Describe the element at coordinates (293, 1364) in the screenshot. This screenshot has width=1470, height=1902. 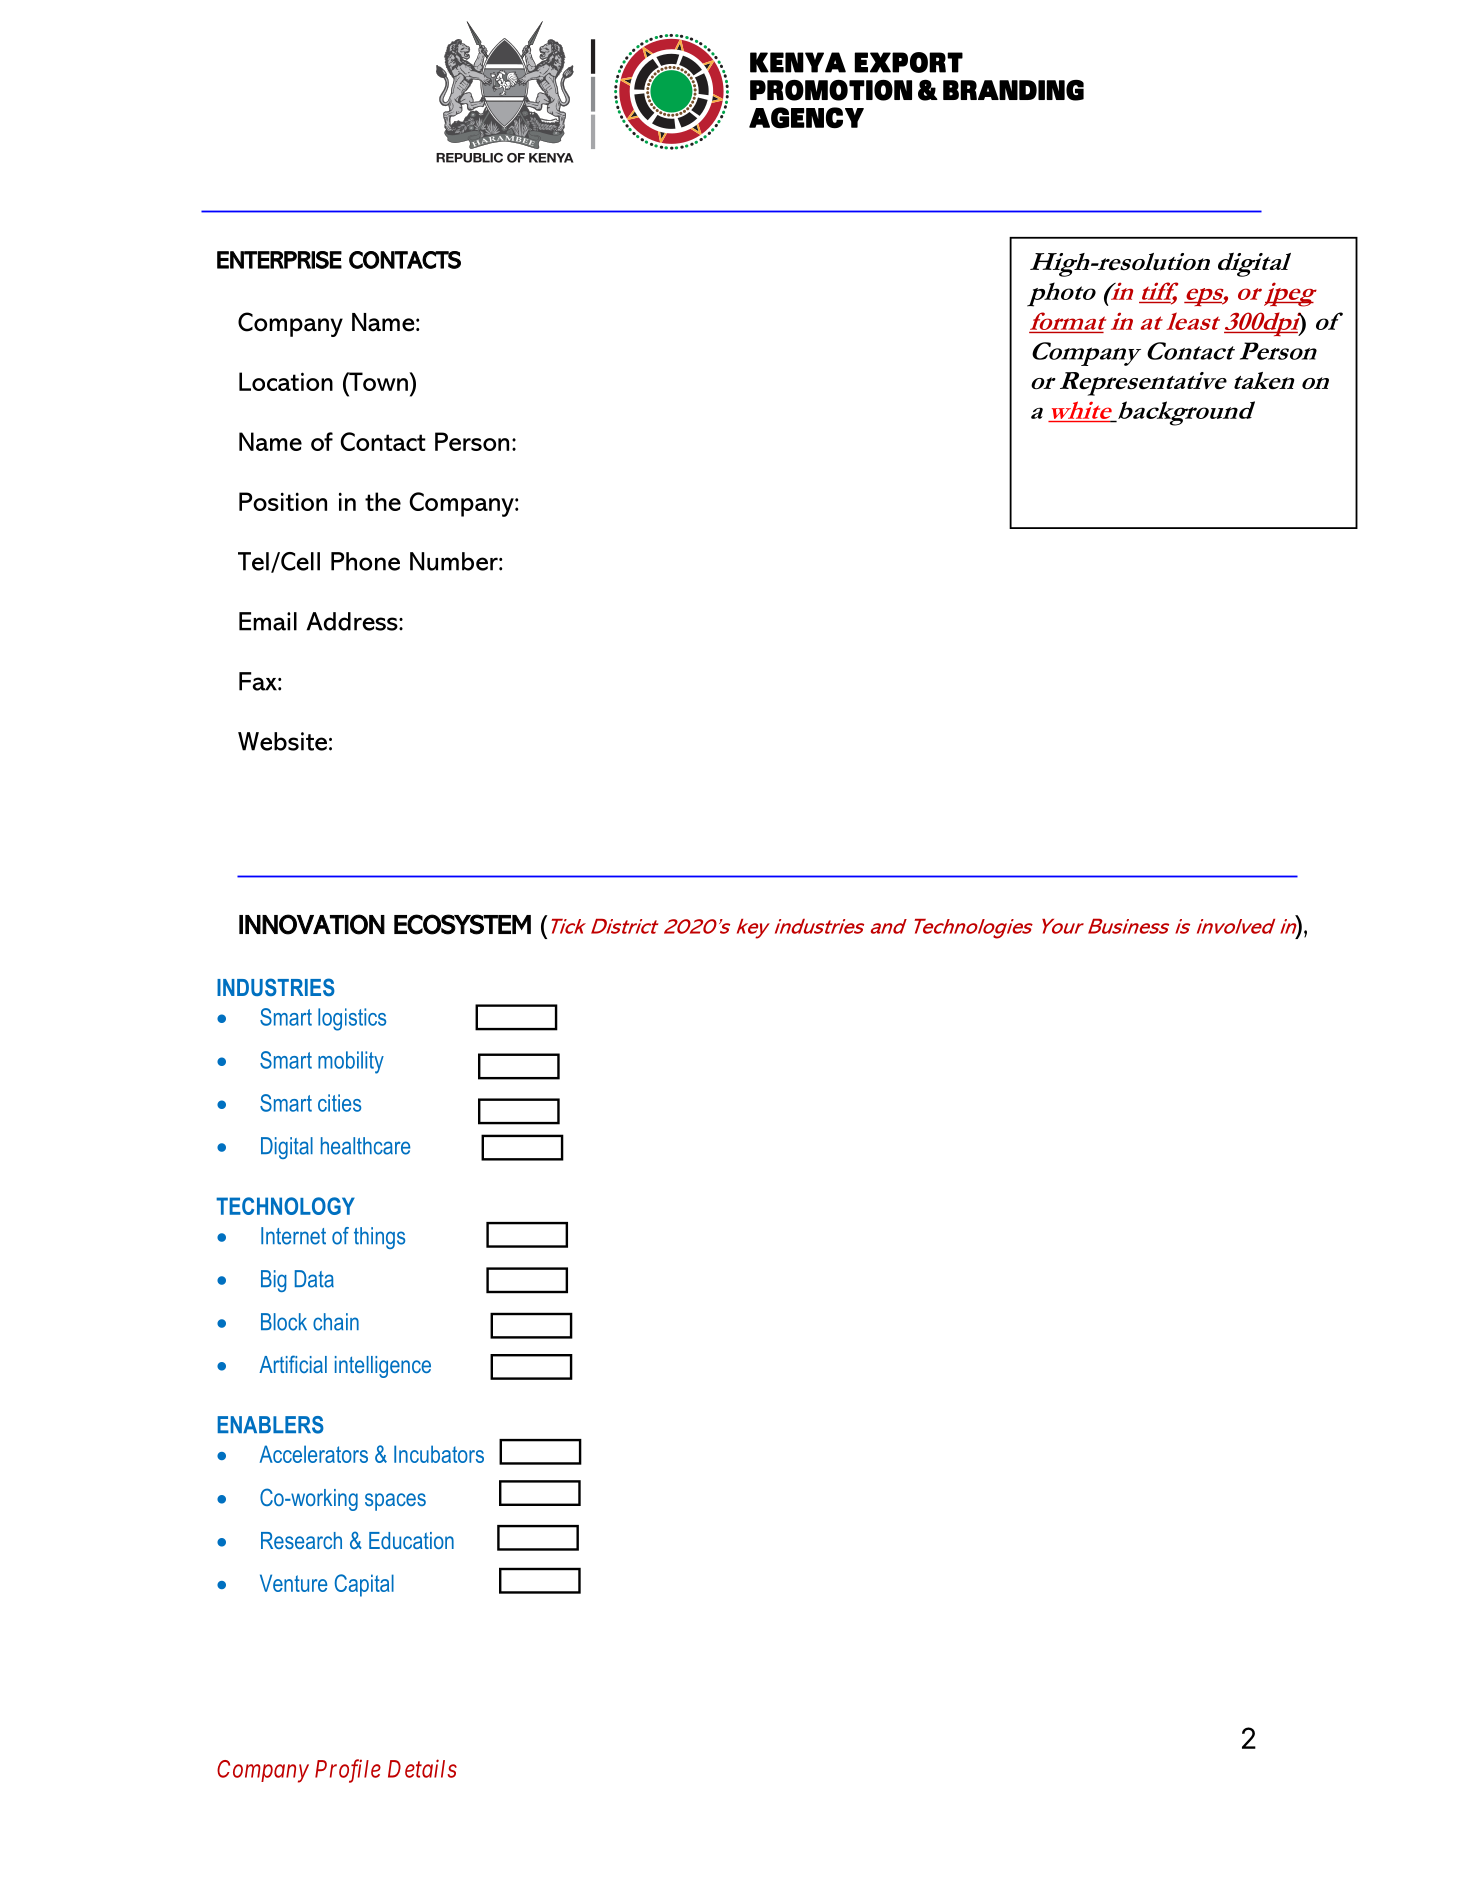
I see `Artificial` at that location.
